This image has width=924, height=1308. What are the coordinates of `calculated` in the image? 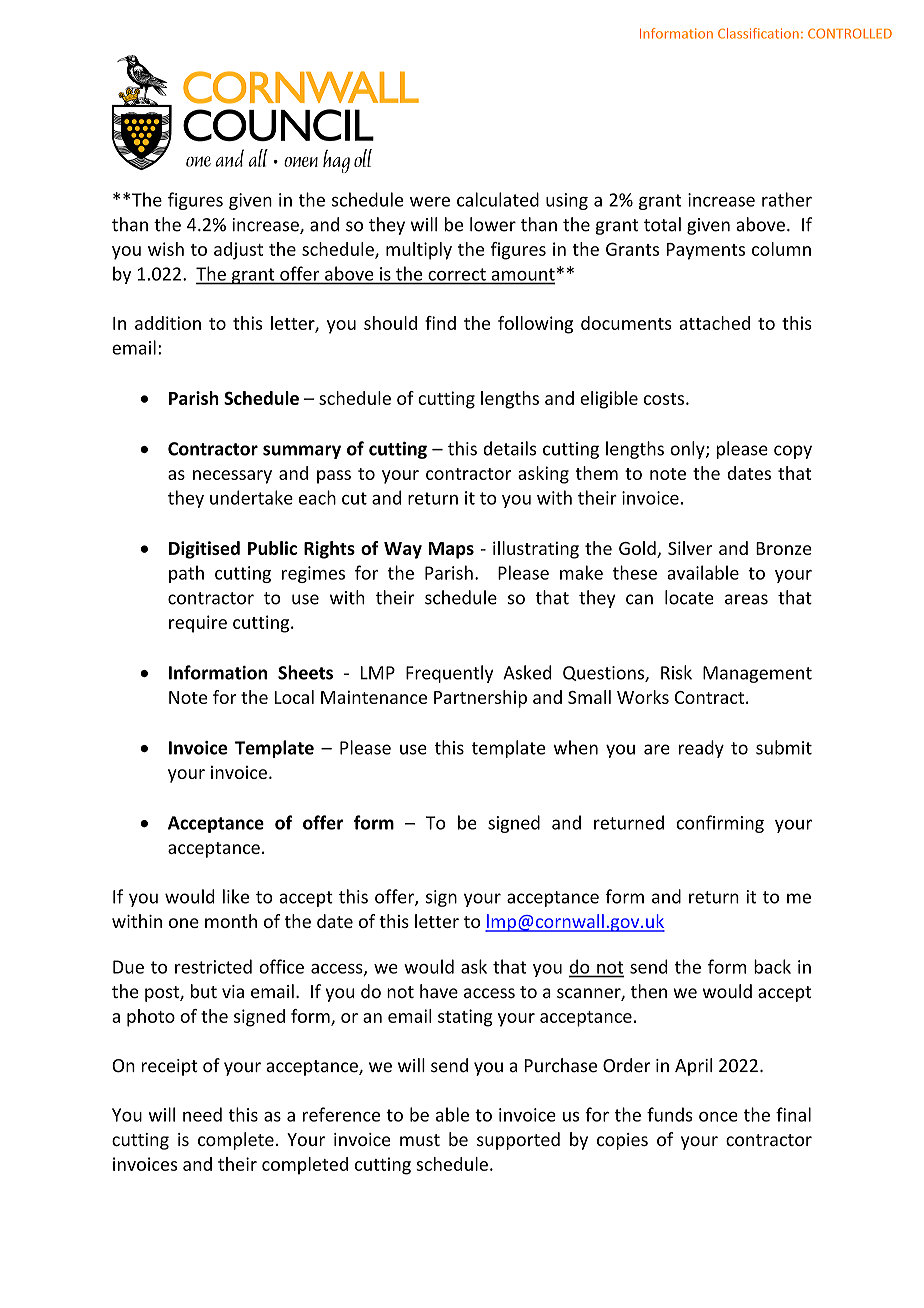 It's located at (498, 199).
